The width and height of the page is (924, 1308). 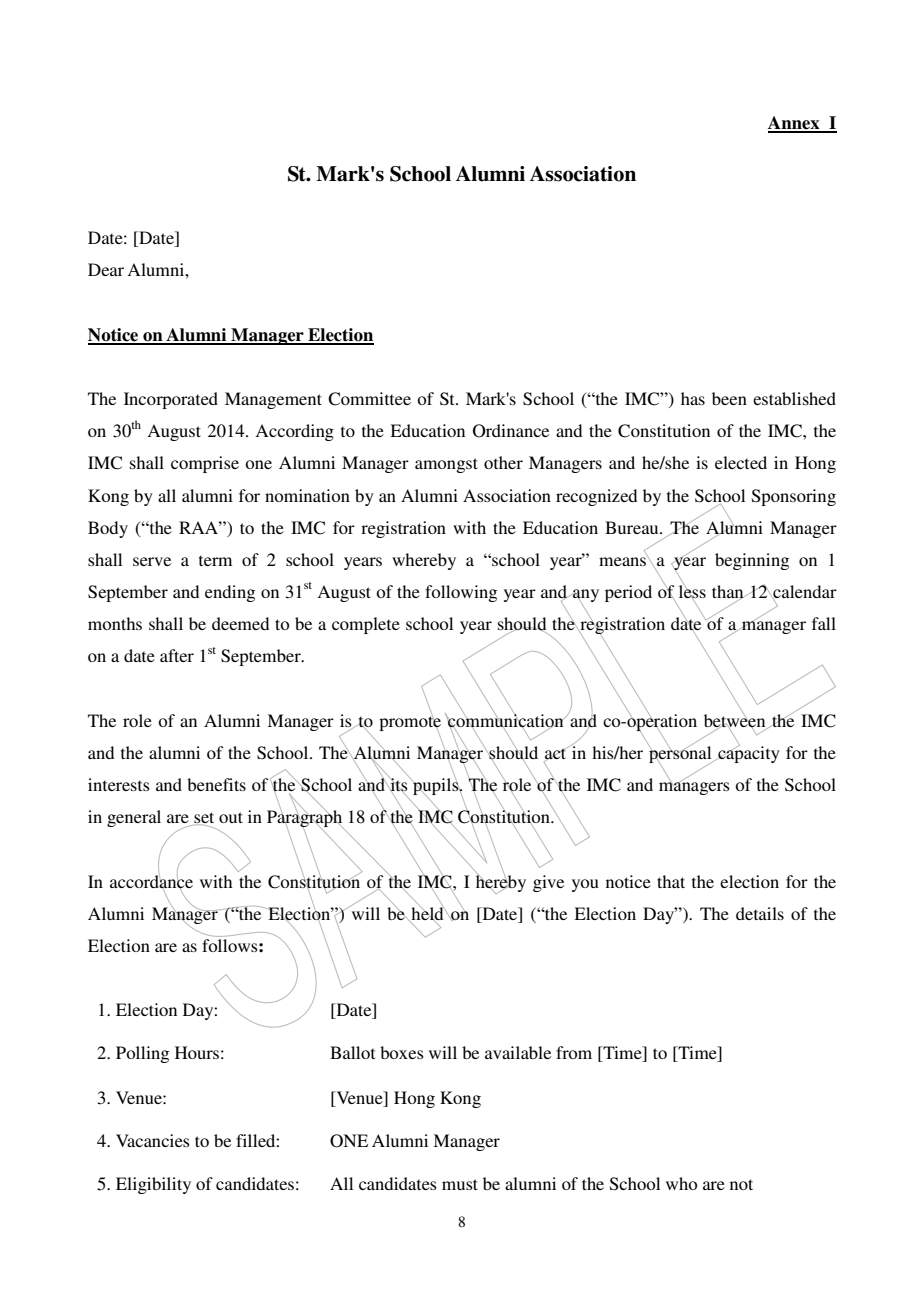 What do you see at coordinates (693, 398) in the page?
I see `has` at bounding box center [693, 398].
